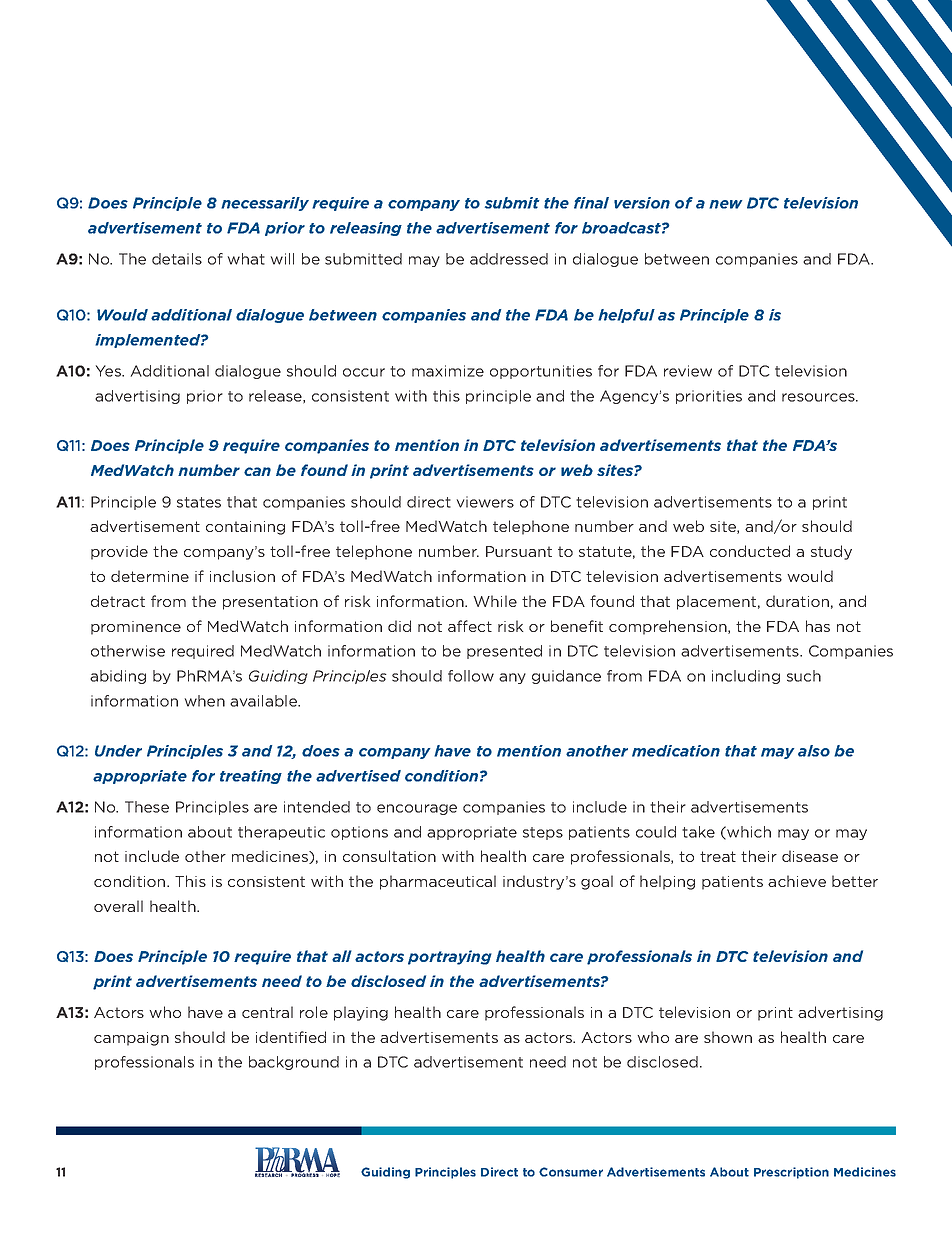 This screenshot has width=952, height=1233. Describe the element at coordinates (495, 601) in the screenshot. I see `While` at that location.
